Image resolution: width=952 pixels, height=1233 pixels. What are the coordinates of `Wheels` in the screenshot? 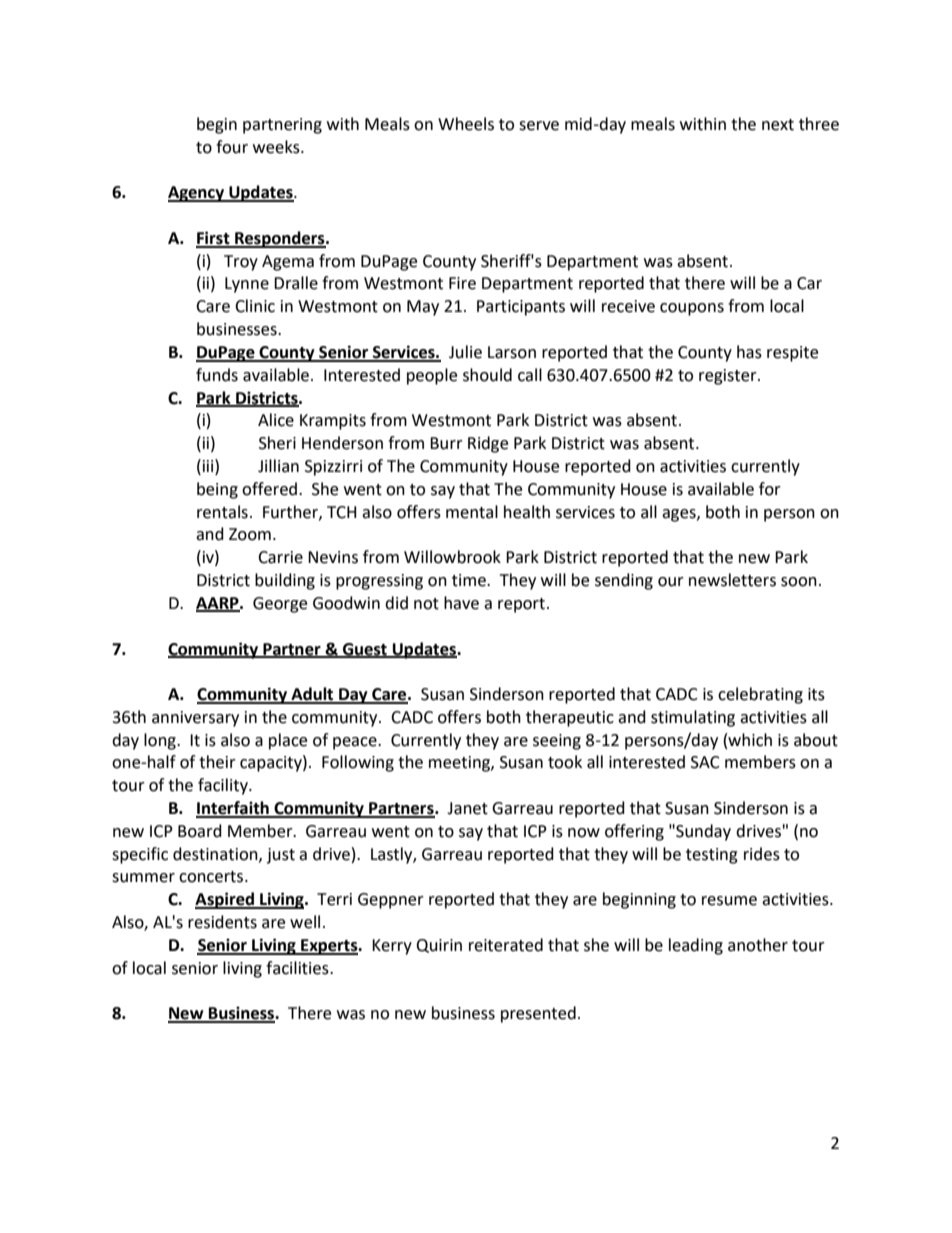 It's located at (466, 124).
